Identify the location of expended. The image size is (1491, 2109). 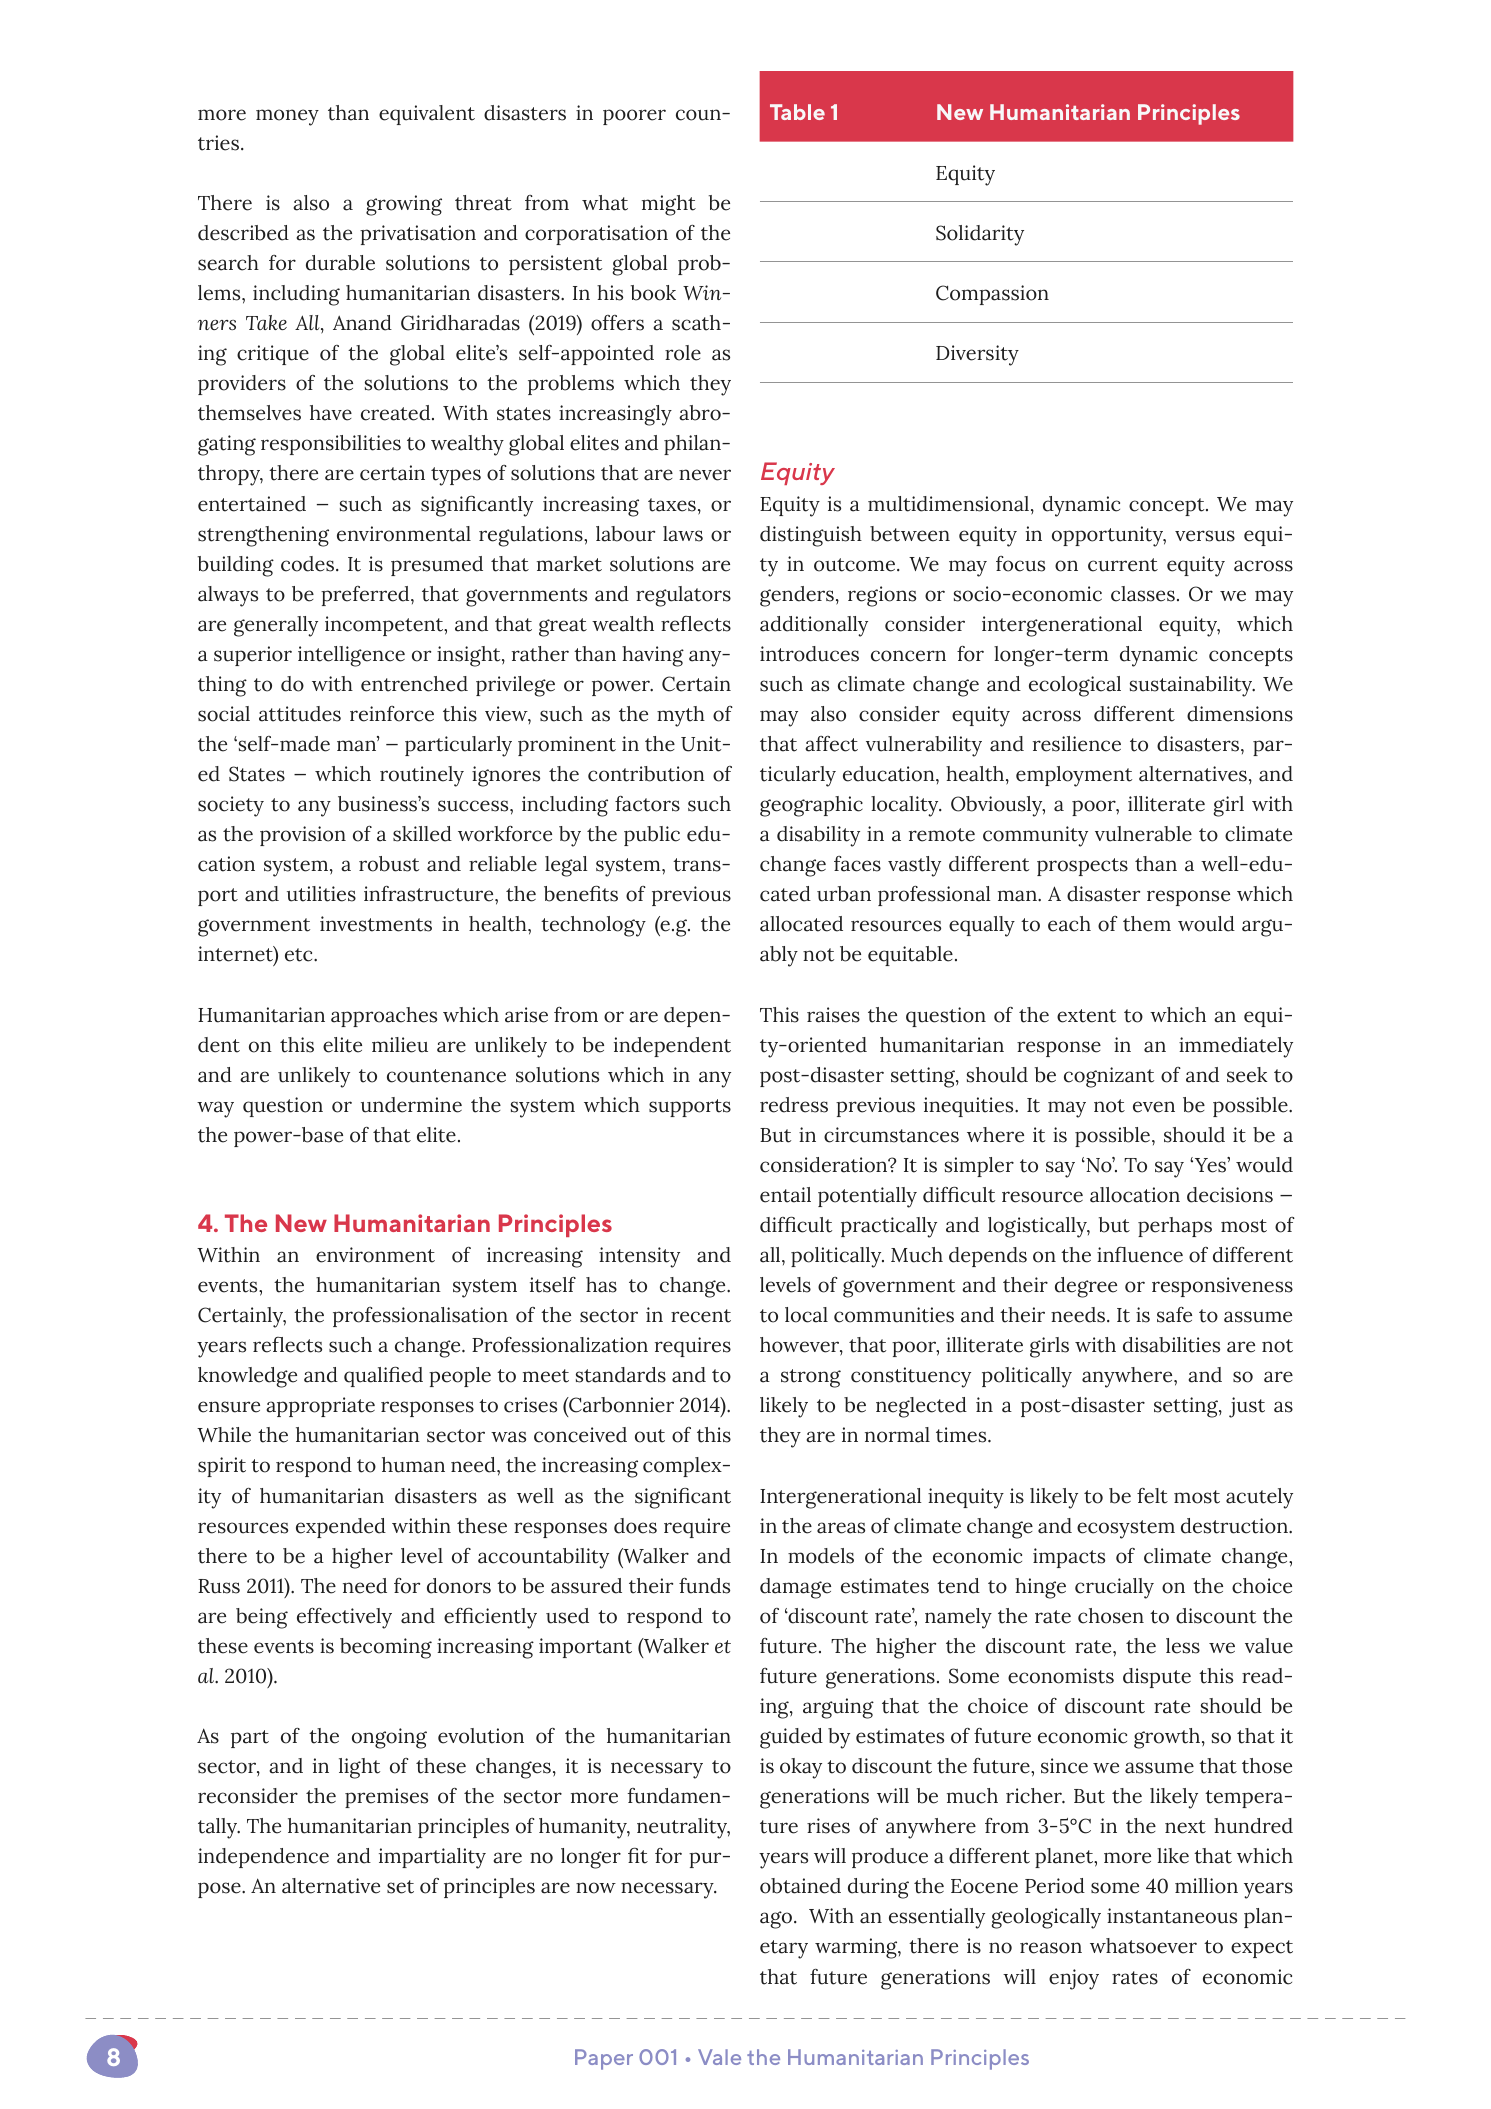
(341, 1528).
